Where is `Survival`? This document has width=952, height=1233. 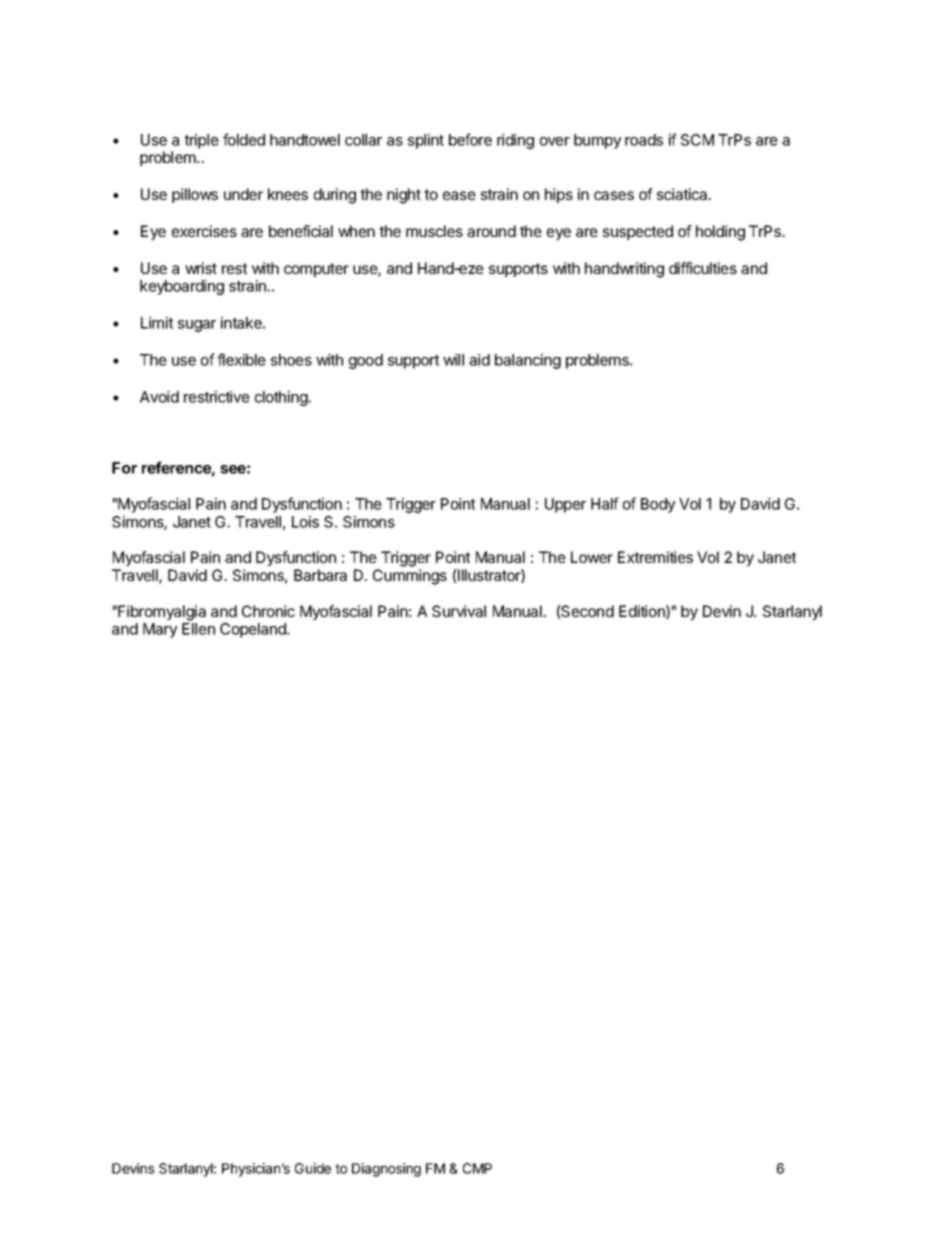
Survival is located at coordinates (459, 611).
